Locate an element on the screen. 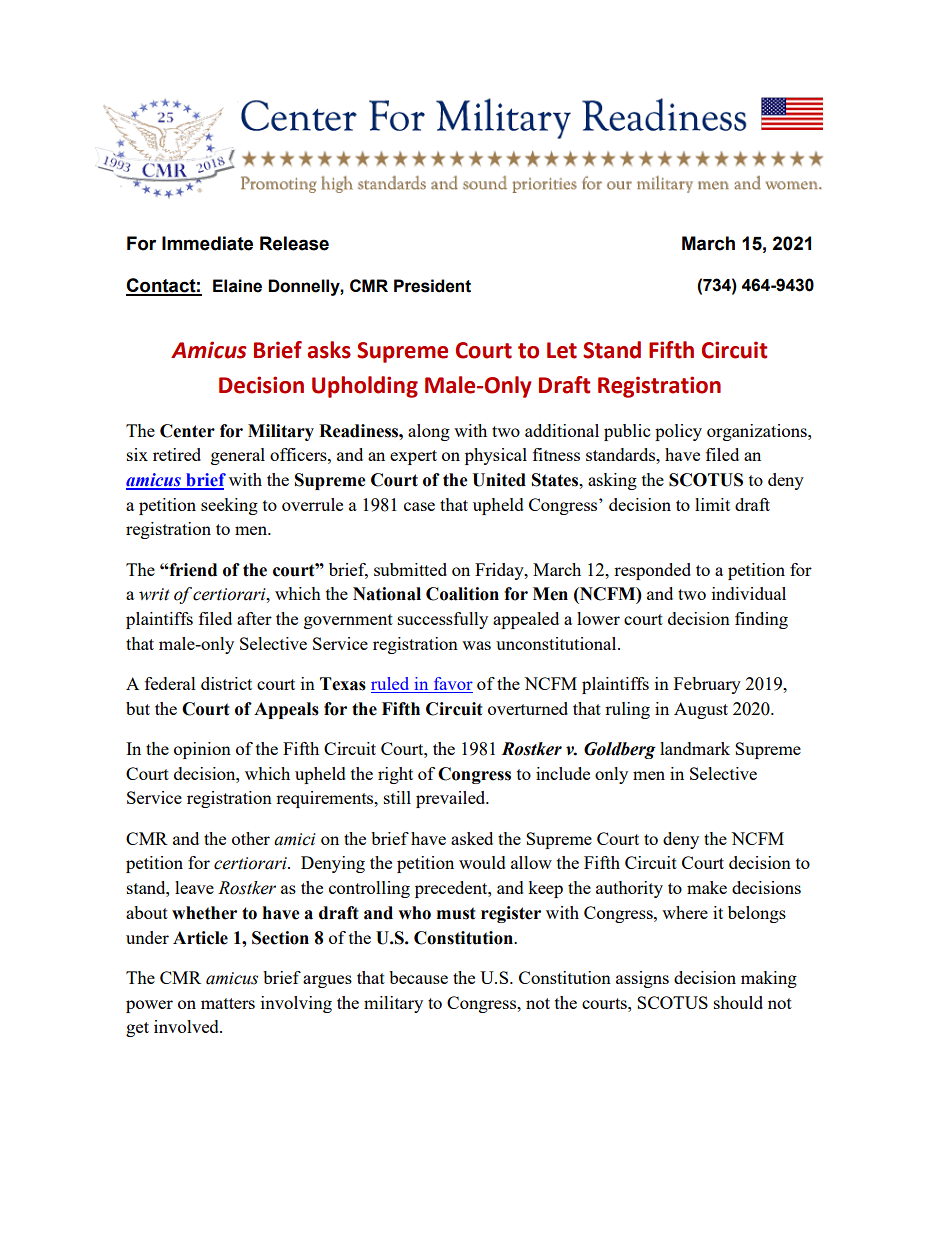  Immediate is located at coordinates (207, 243).
